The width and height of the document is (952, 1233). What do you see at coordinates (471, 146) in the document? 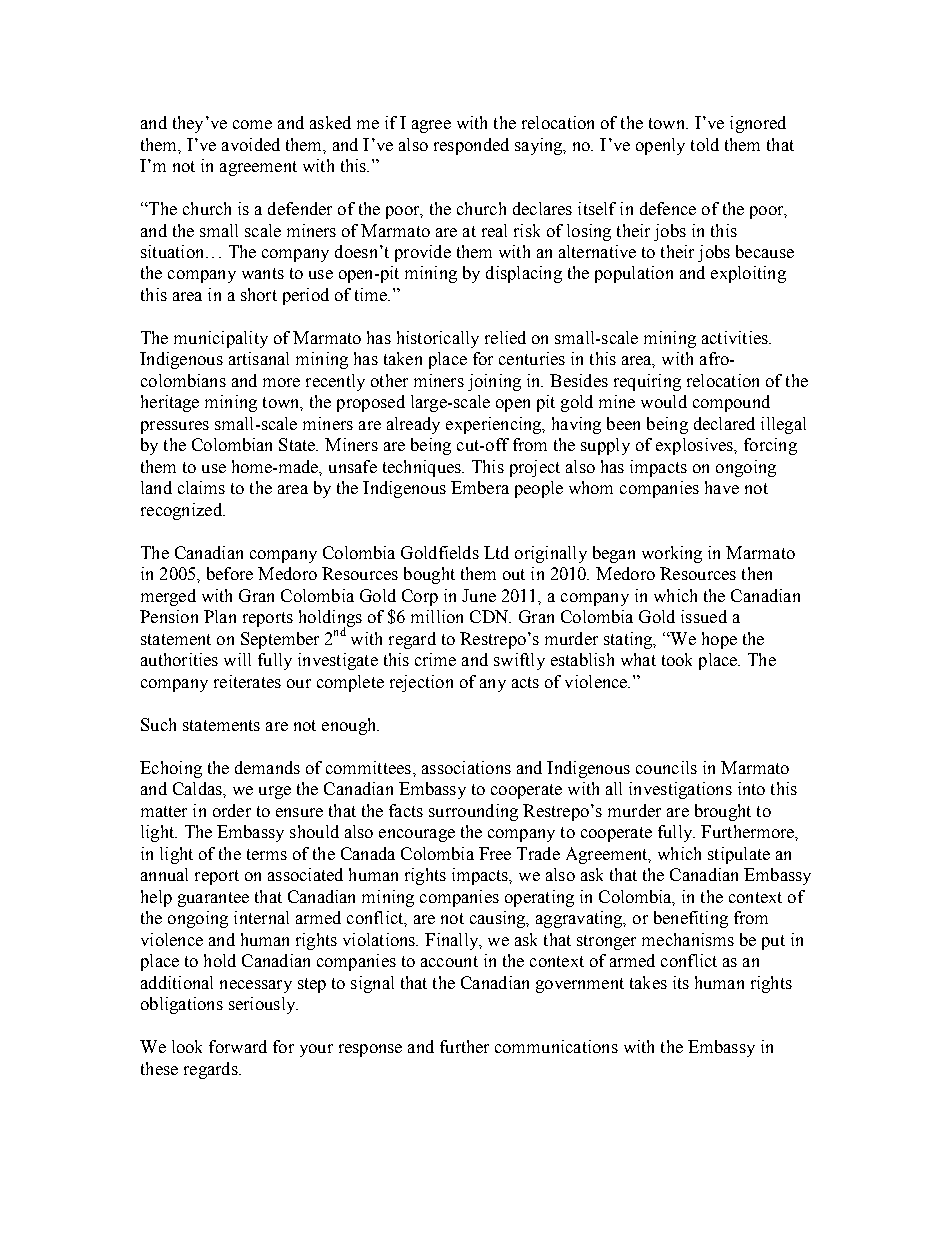
I see `responded` at bounding box center [471, 146].
